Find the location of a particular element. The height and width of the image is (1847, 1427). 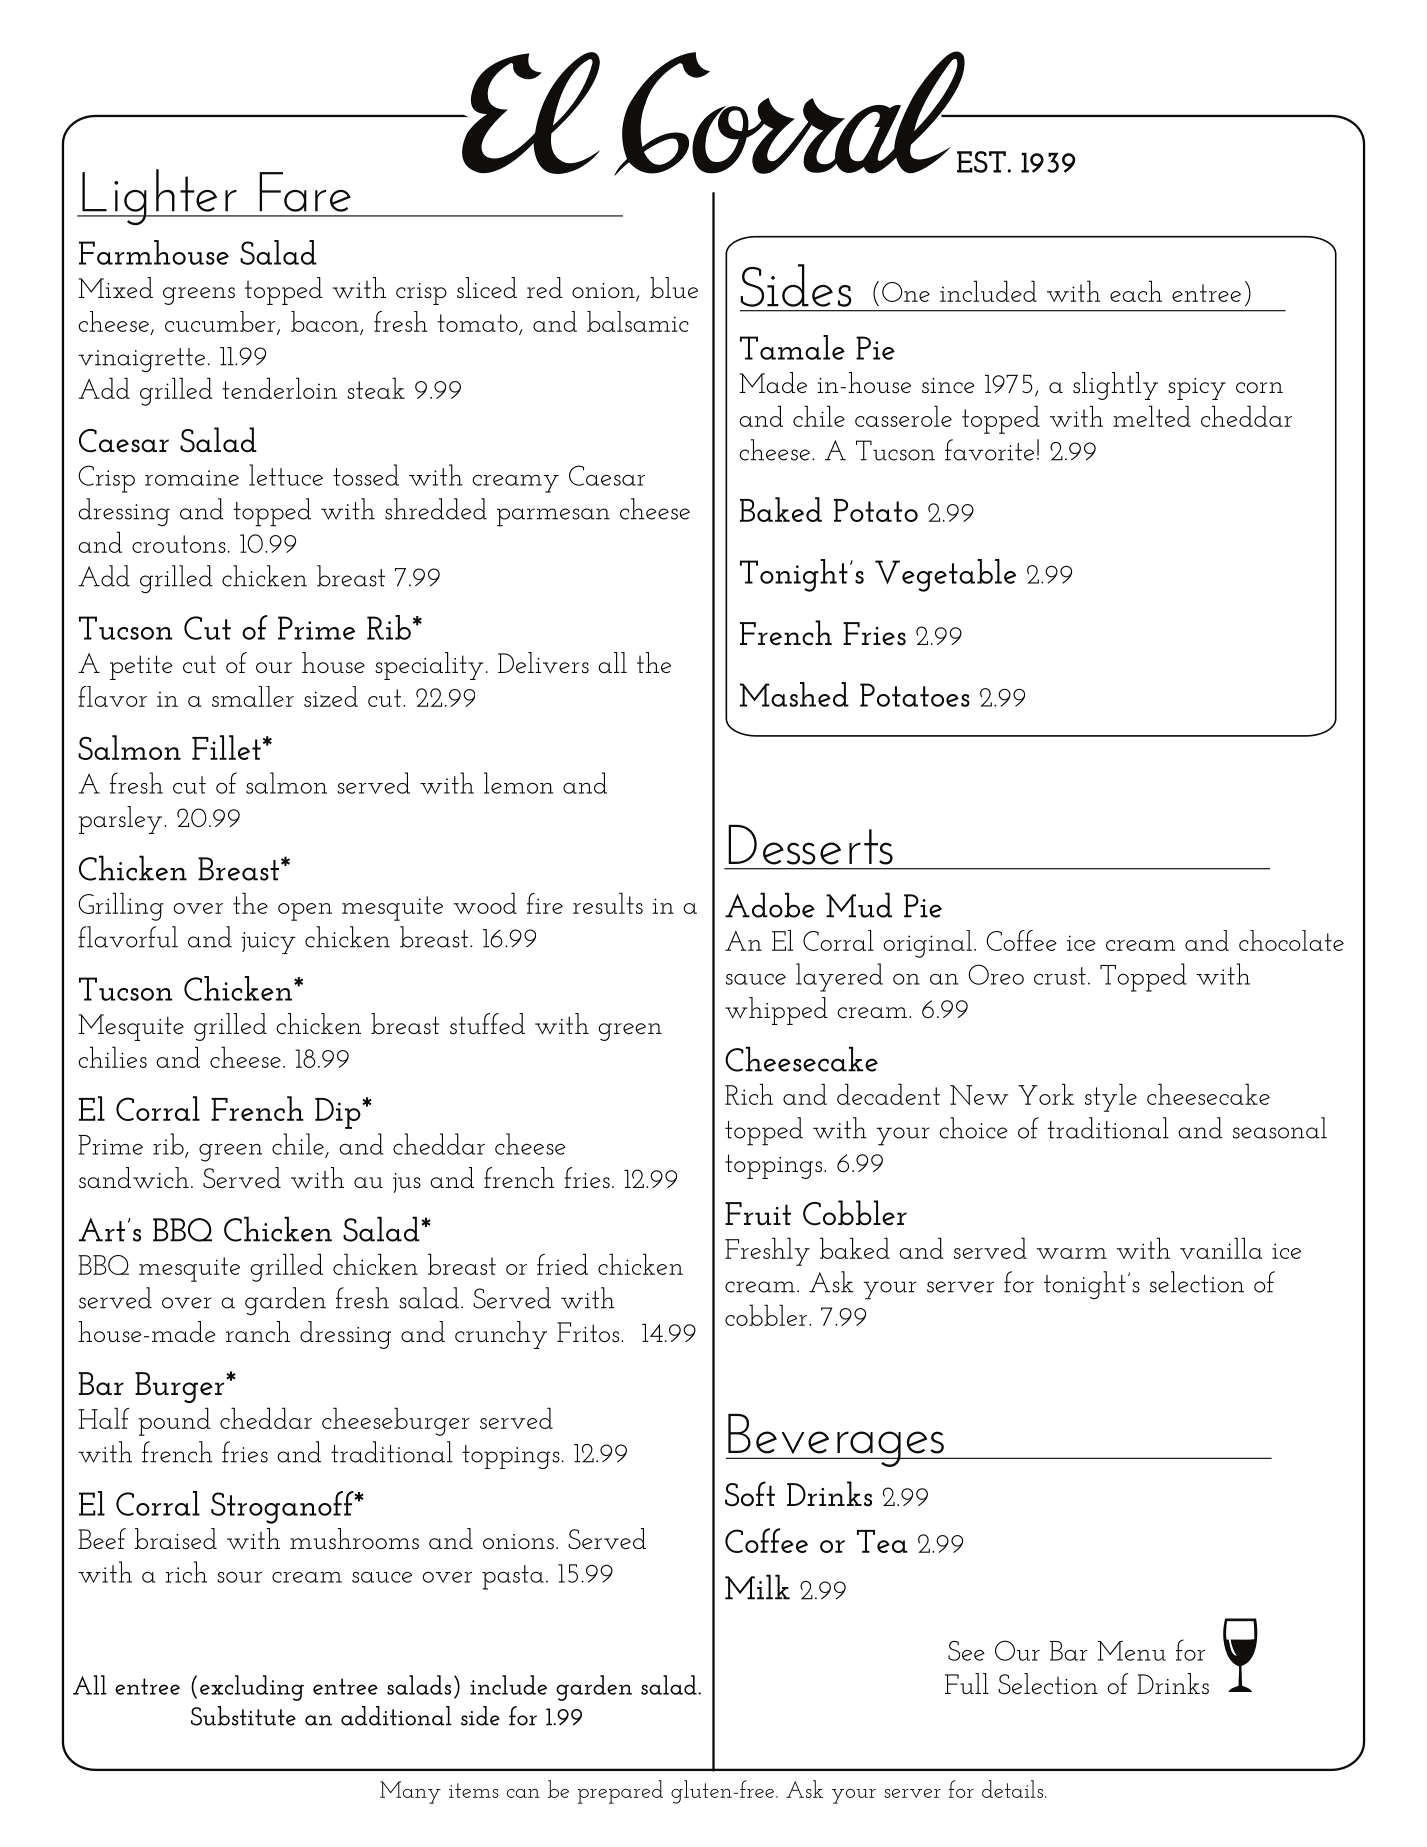

blue is located at coordinates (674, 287).
